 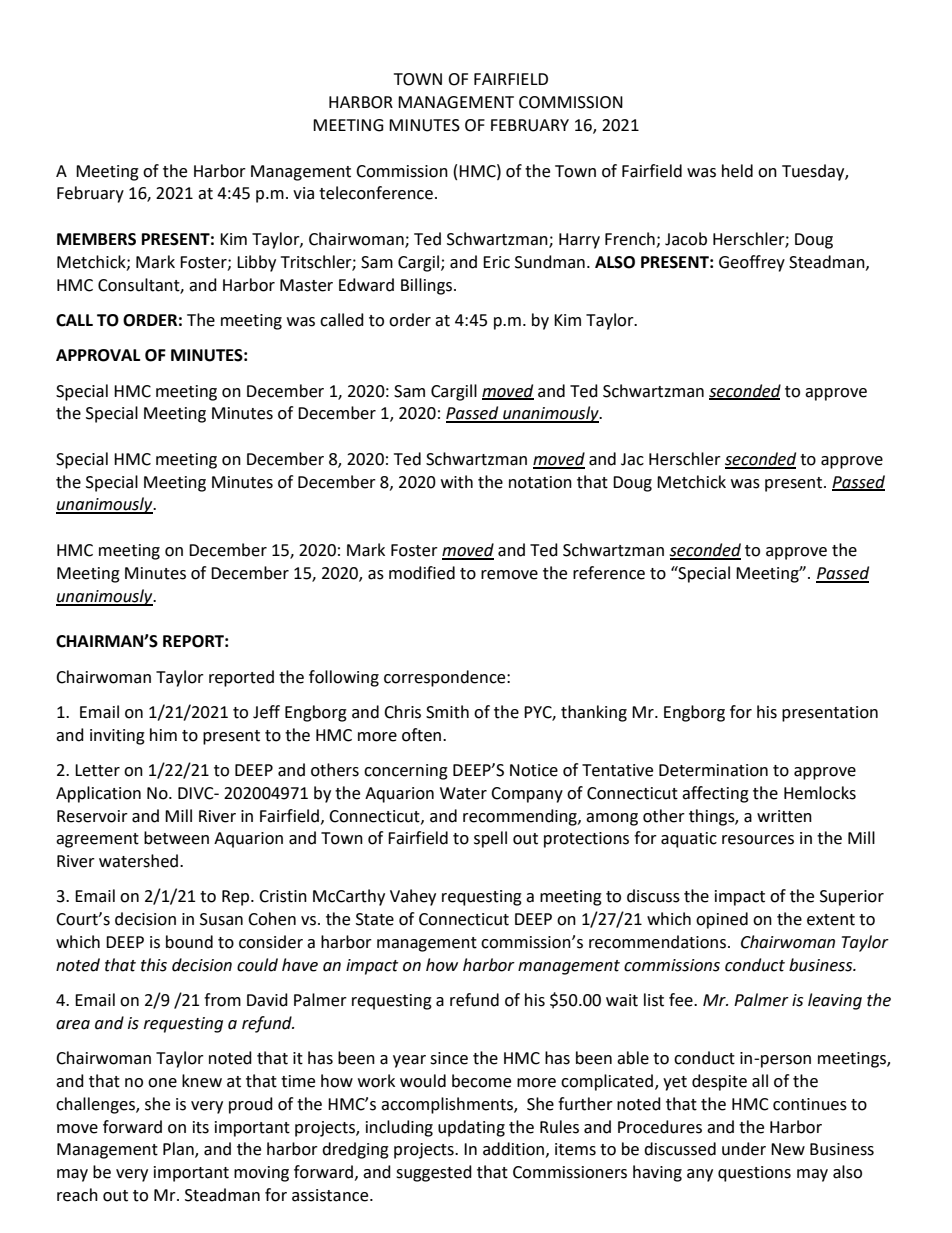 I want to click on correspondence, so click(x=446, y=678).
